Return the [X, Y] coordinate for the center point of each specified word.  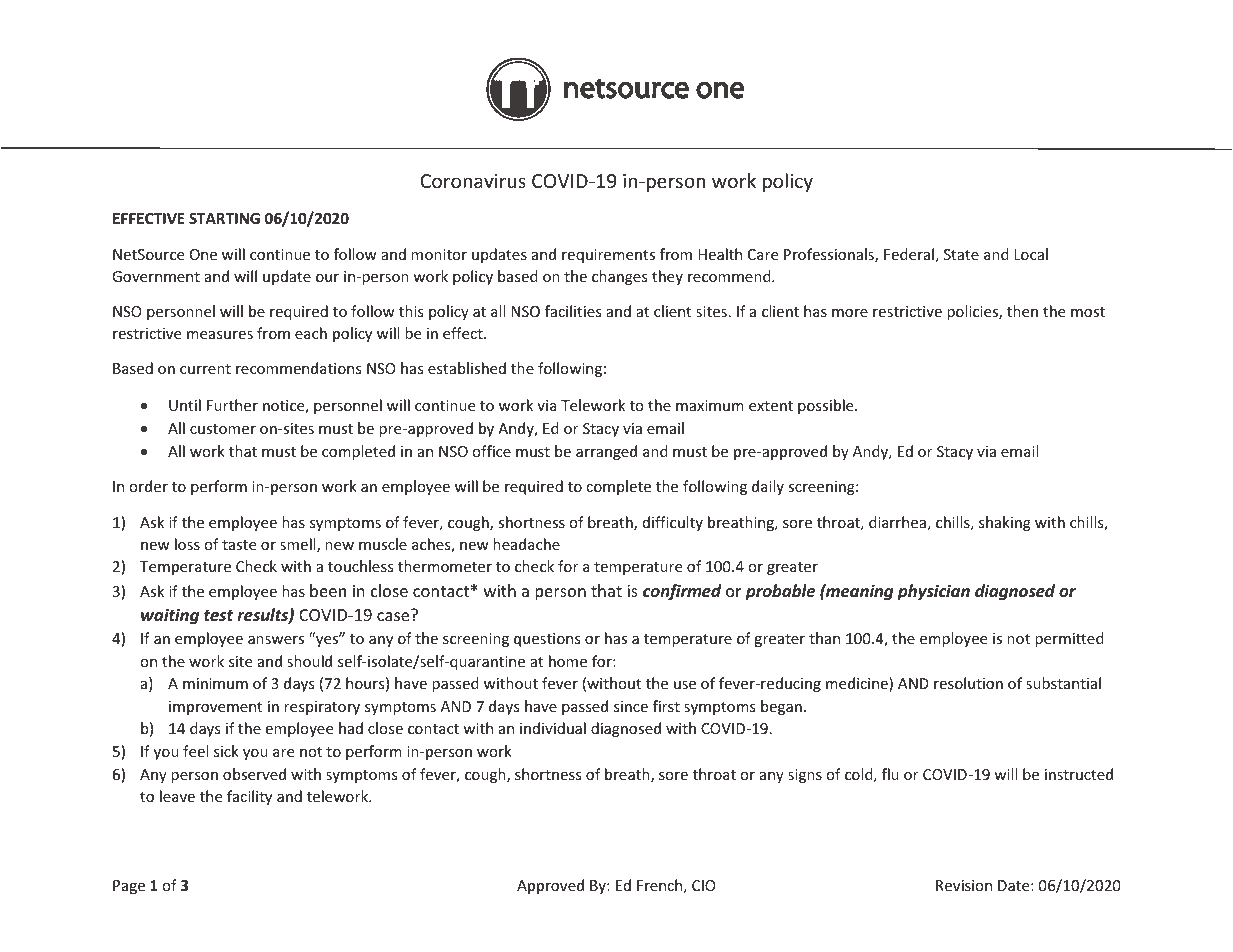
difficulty [673, 523]
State [961, 254]
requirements [608, 256]
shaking [1005, 523]
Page [129, 887]
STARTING [224, 218]
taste [239, 545]
